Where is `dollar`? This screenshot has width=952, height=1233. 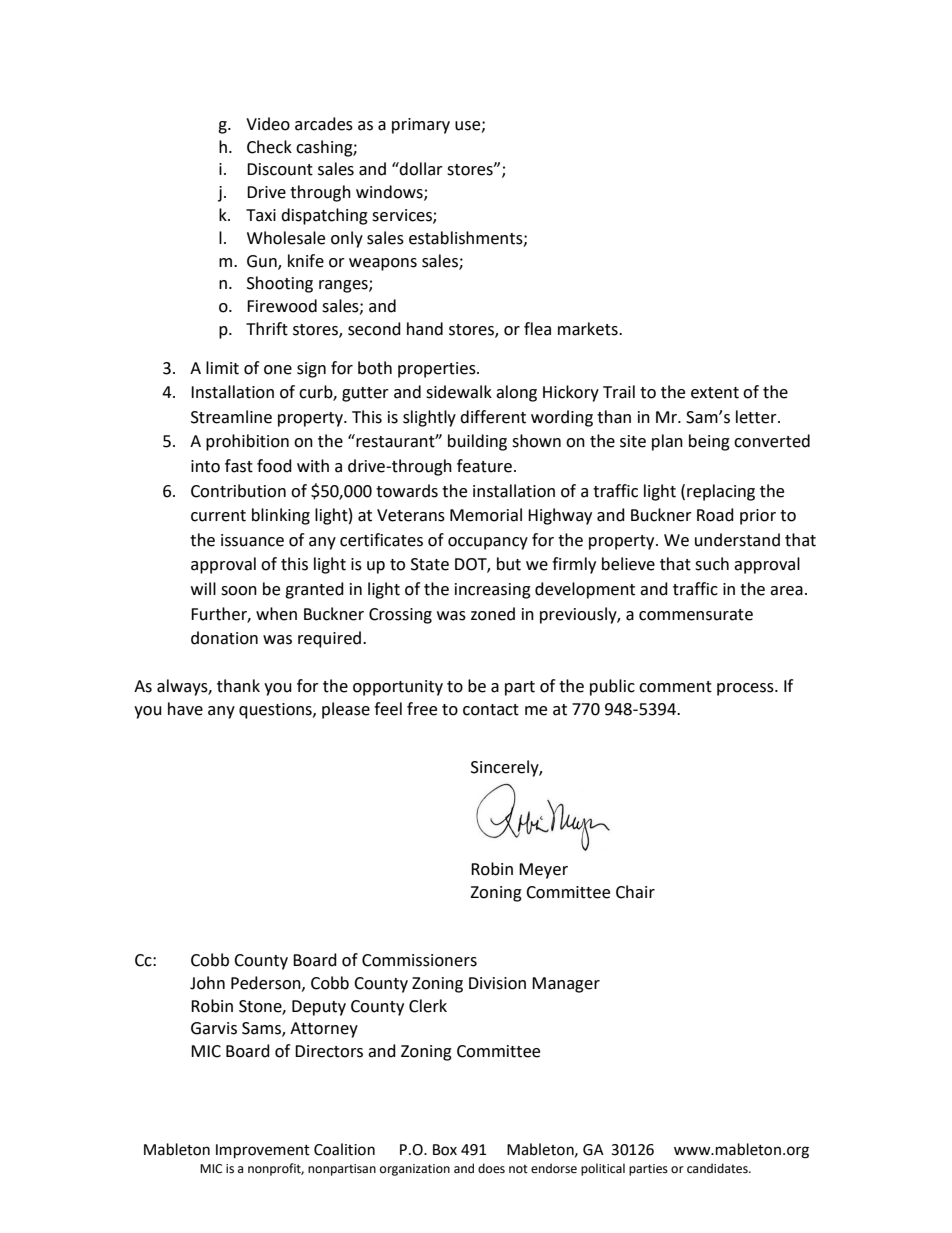 dollar is located at coordinates (420, 169).
